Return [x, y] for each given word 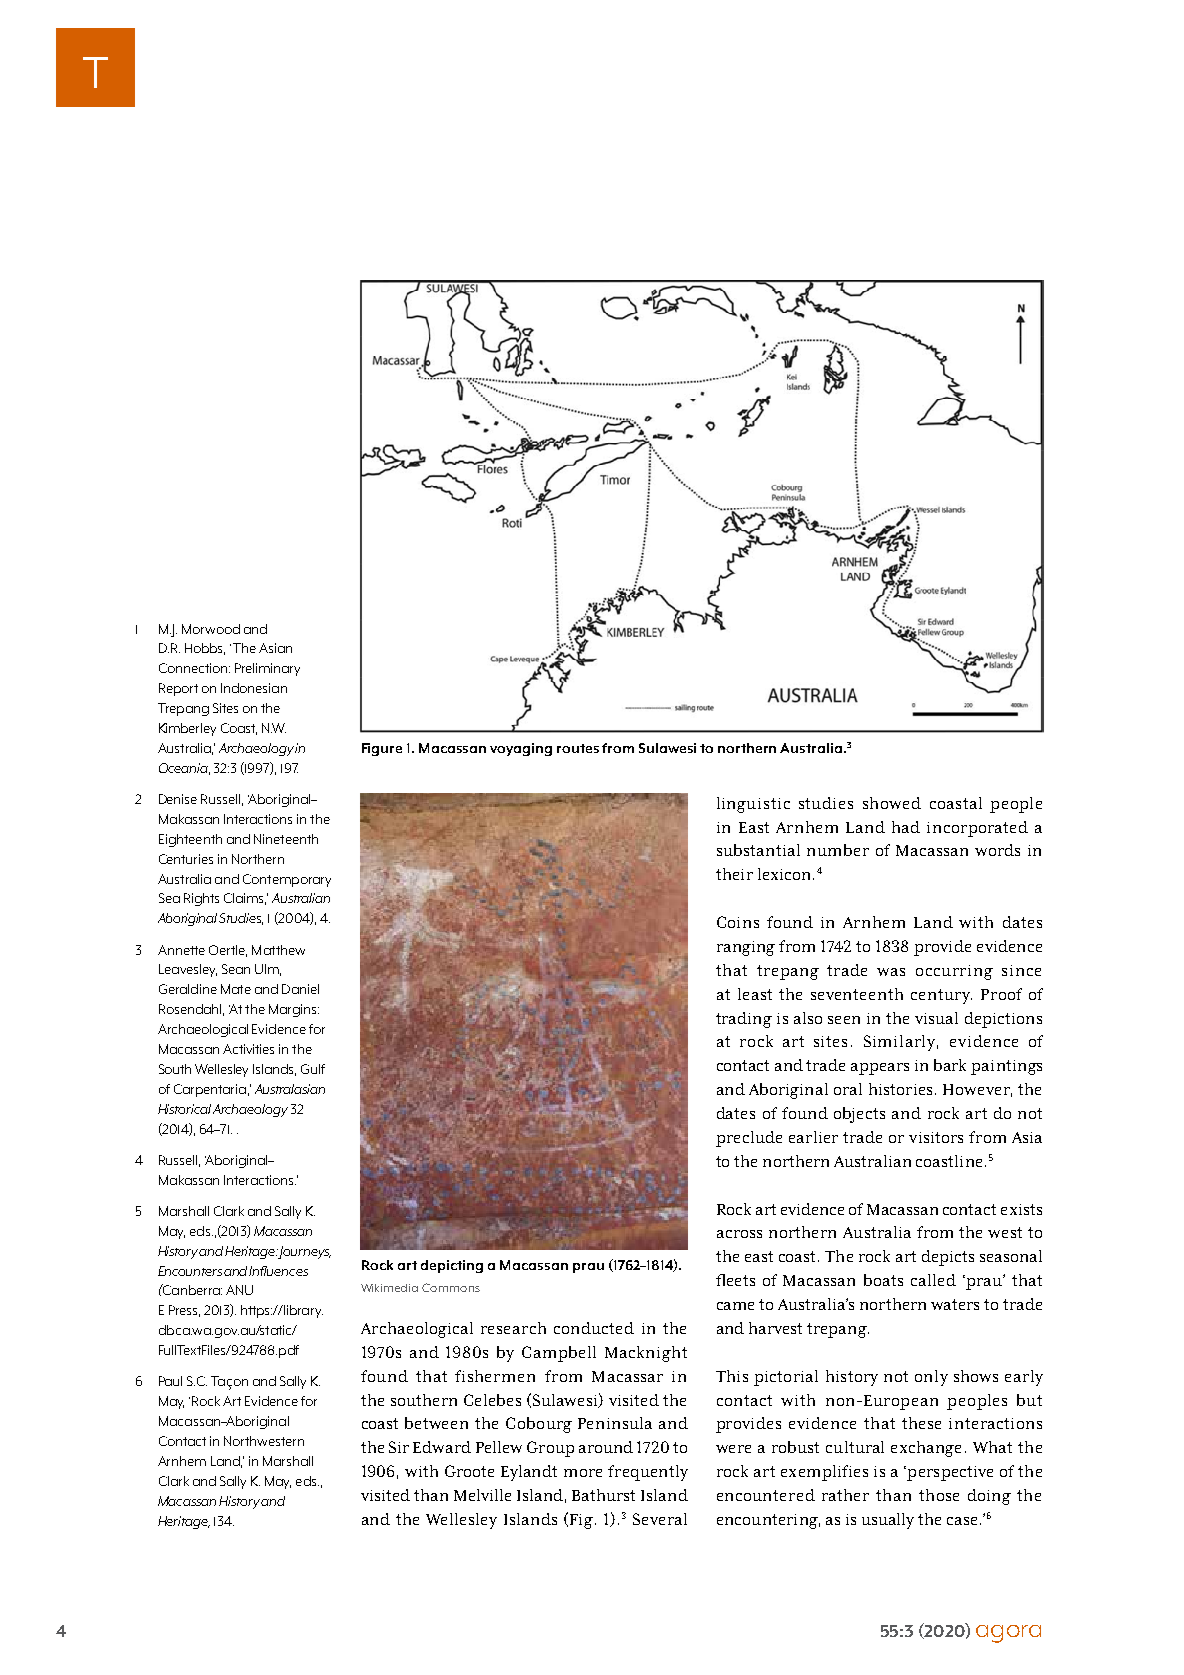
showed [892, 803]
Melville [482, 1495]
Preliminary [267, 669]
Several [660, 1519]
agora [1008, 1634]
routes [578, 748]
